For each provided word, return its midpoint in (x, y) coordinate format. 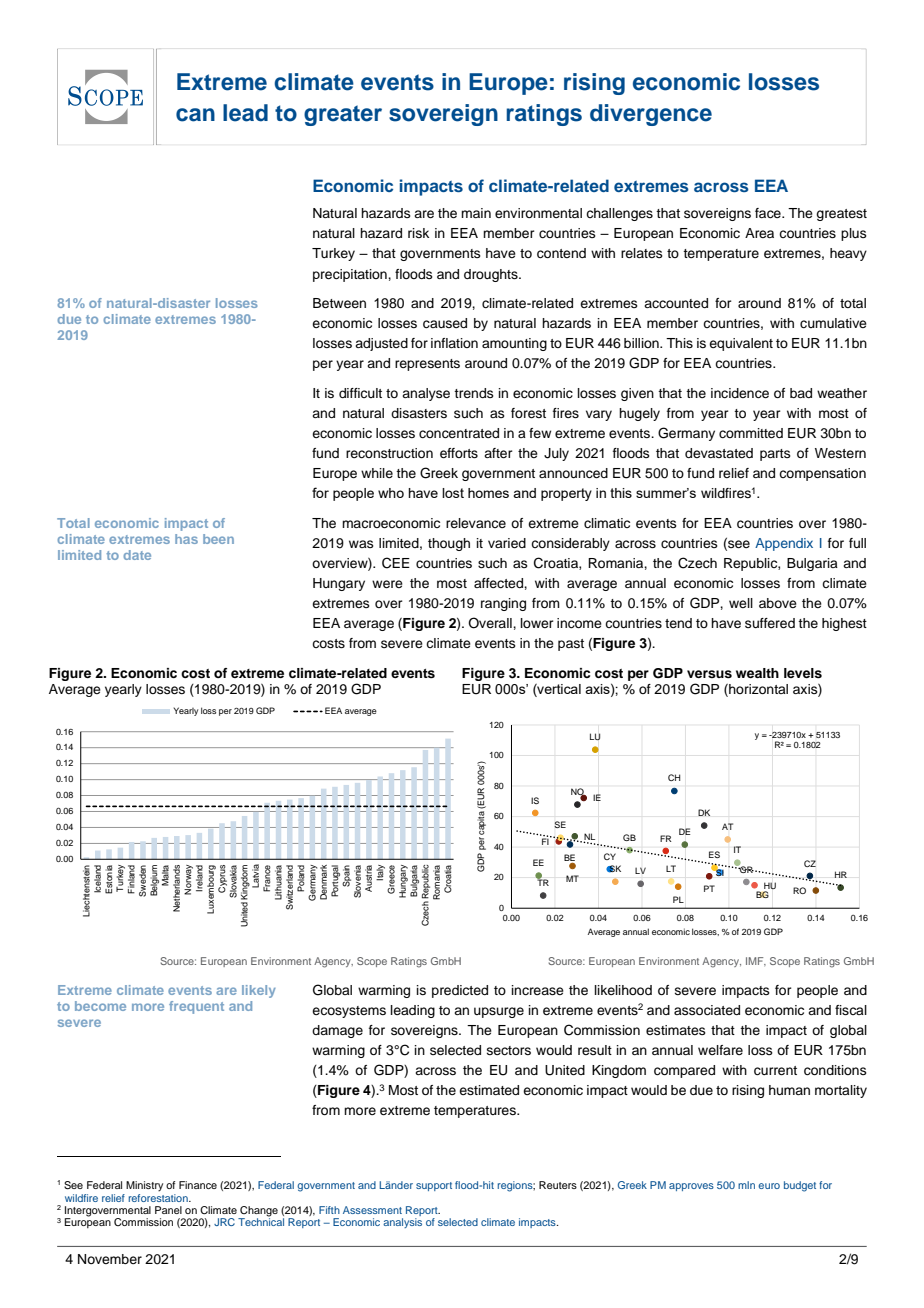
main (476, 213)
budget (800, 1186)
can (195, 115)
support (434, 1186)
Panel (168, 1210)
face (769, 213)
